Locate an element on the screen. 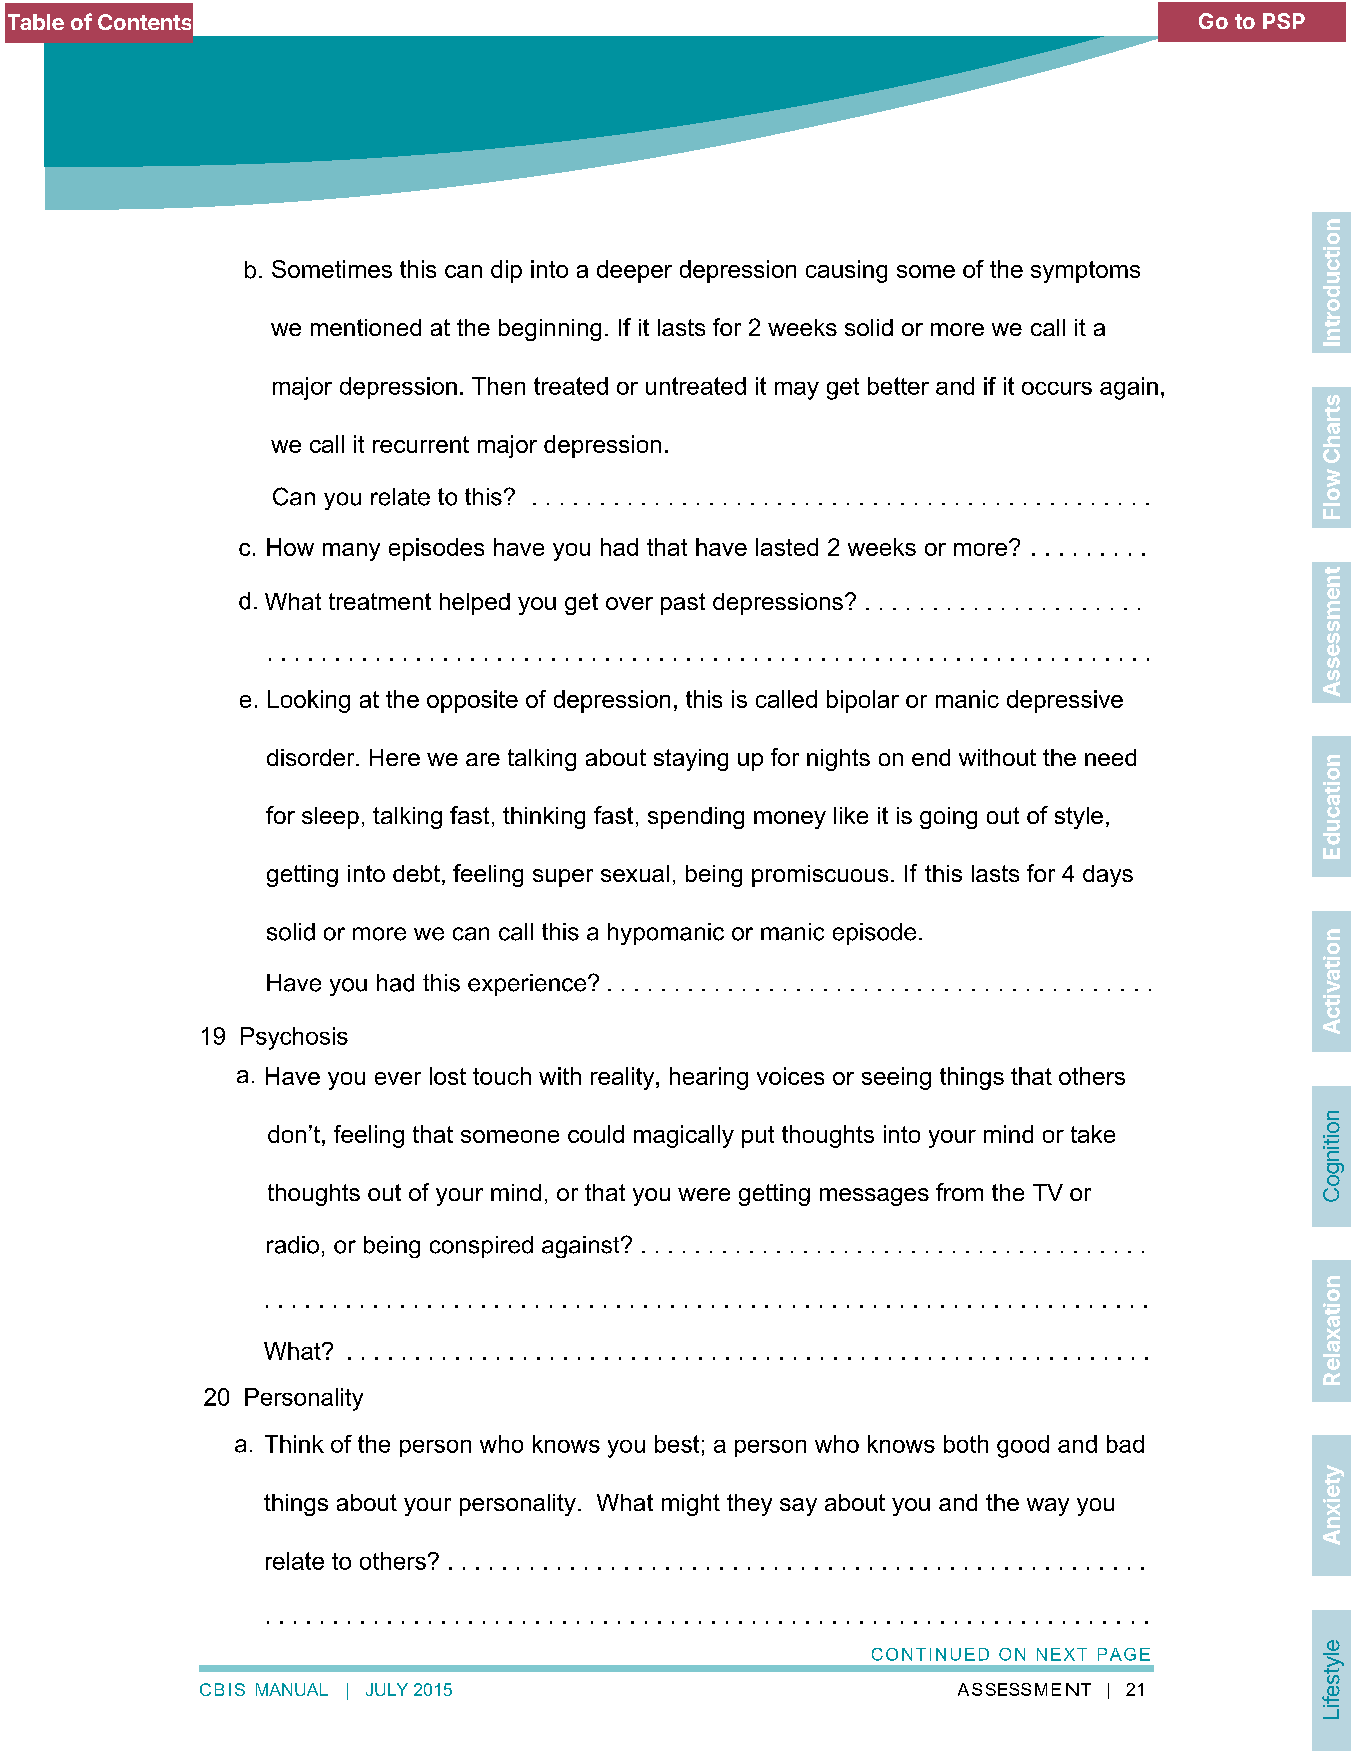 Image resolution: width=1353 pixels, height=1751 pixels. SESS is located at coordinates (1008, 1689).
